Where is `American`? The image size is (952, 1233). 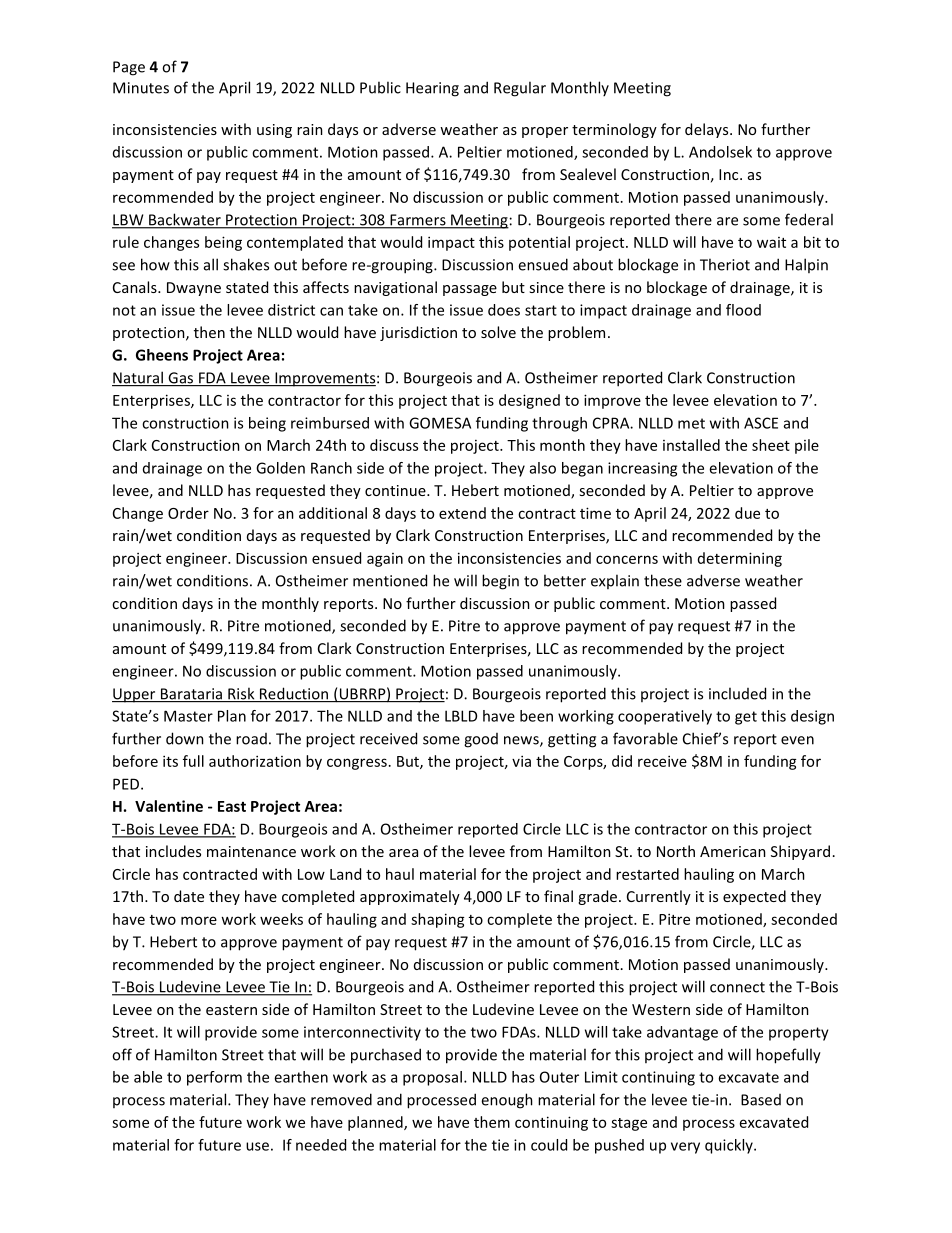
American is located at coordinates (733, 851).
